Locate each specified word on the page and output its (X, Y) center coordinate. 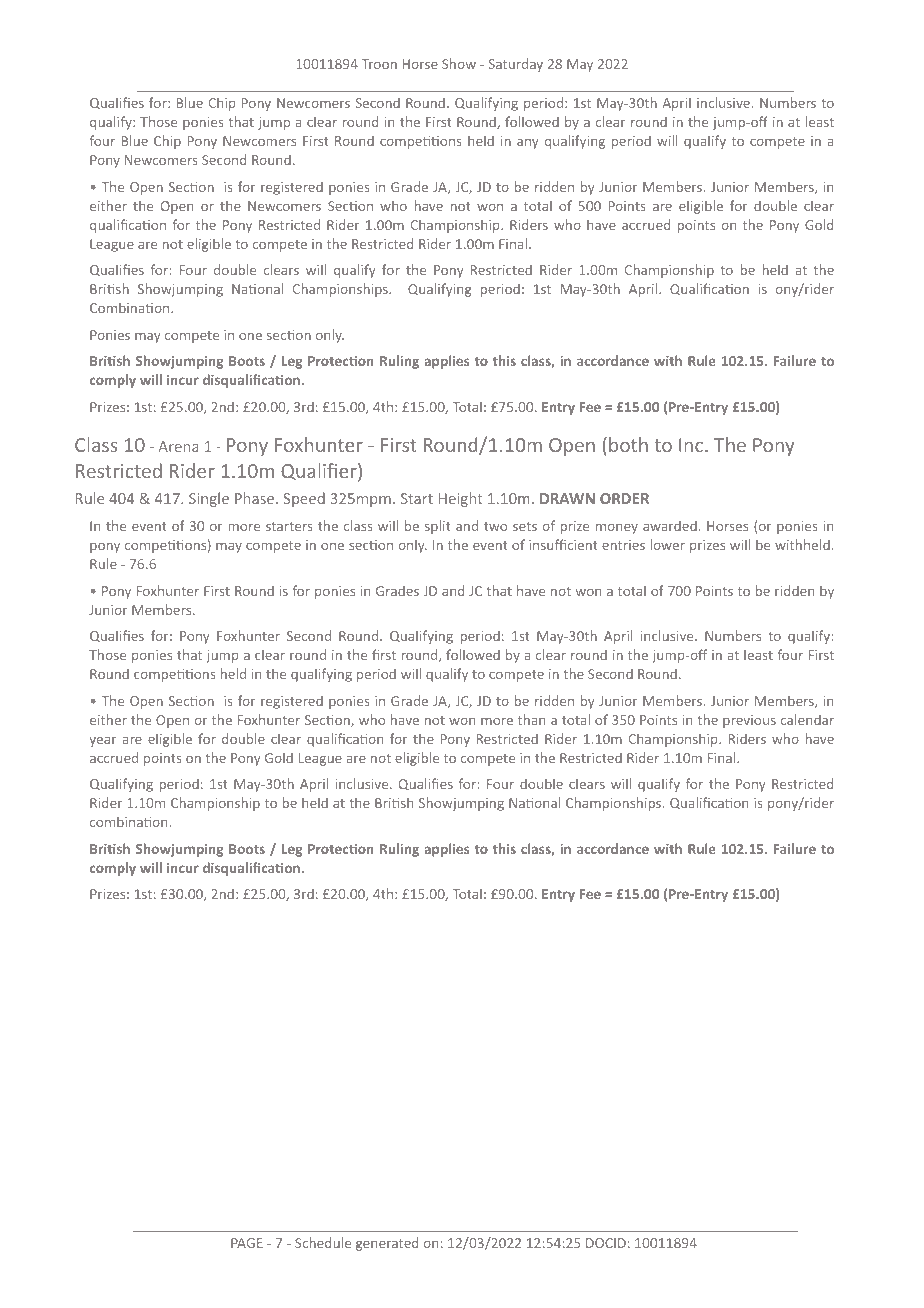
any (528, 144)
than (531, 719)
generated (387, 1244)
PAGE (247, 1243)
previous (749, 721)
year (103, 741)
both (628, 444)
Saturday (515, 65)
